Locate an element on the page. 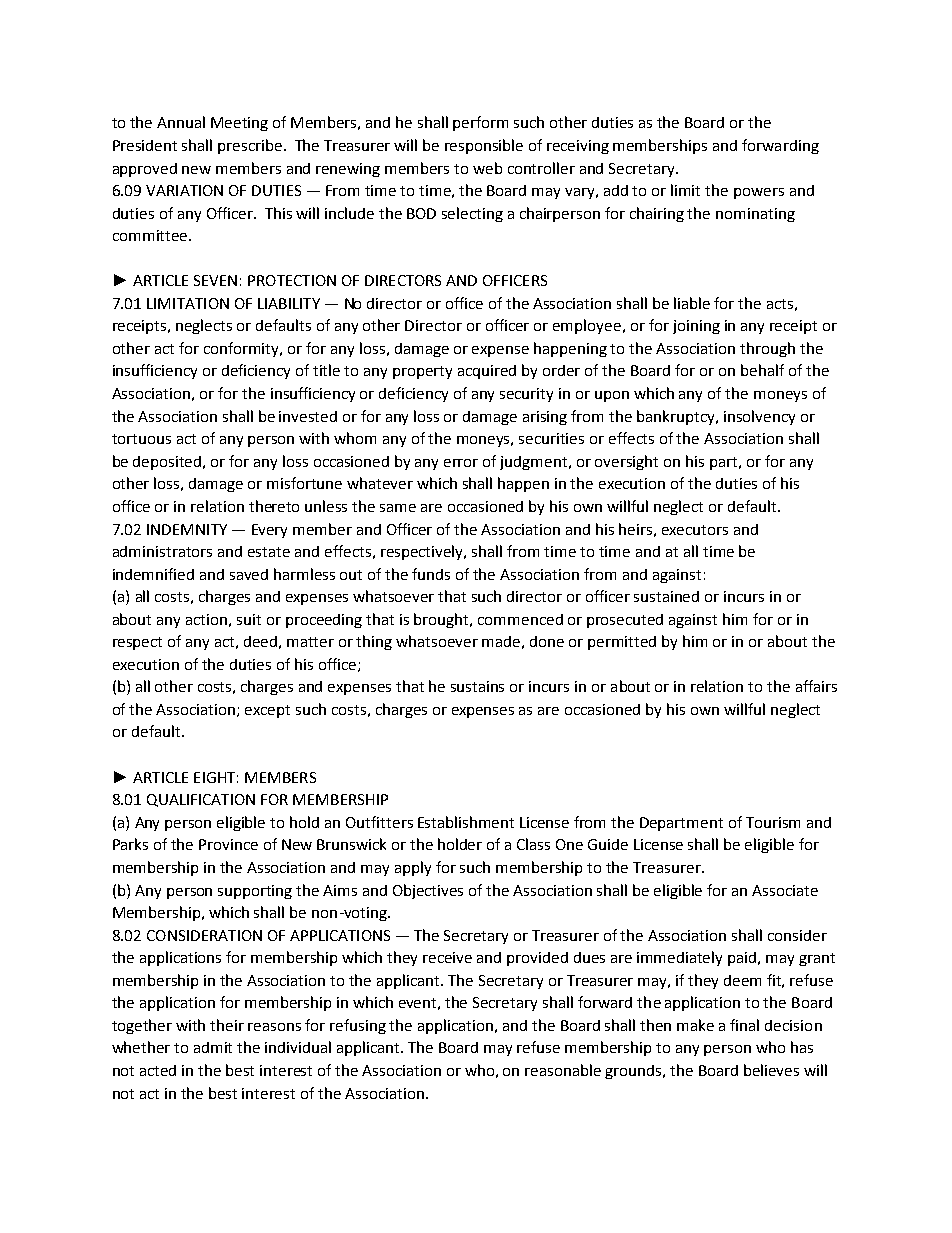  saved is located at coordinates (249, 574).
